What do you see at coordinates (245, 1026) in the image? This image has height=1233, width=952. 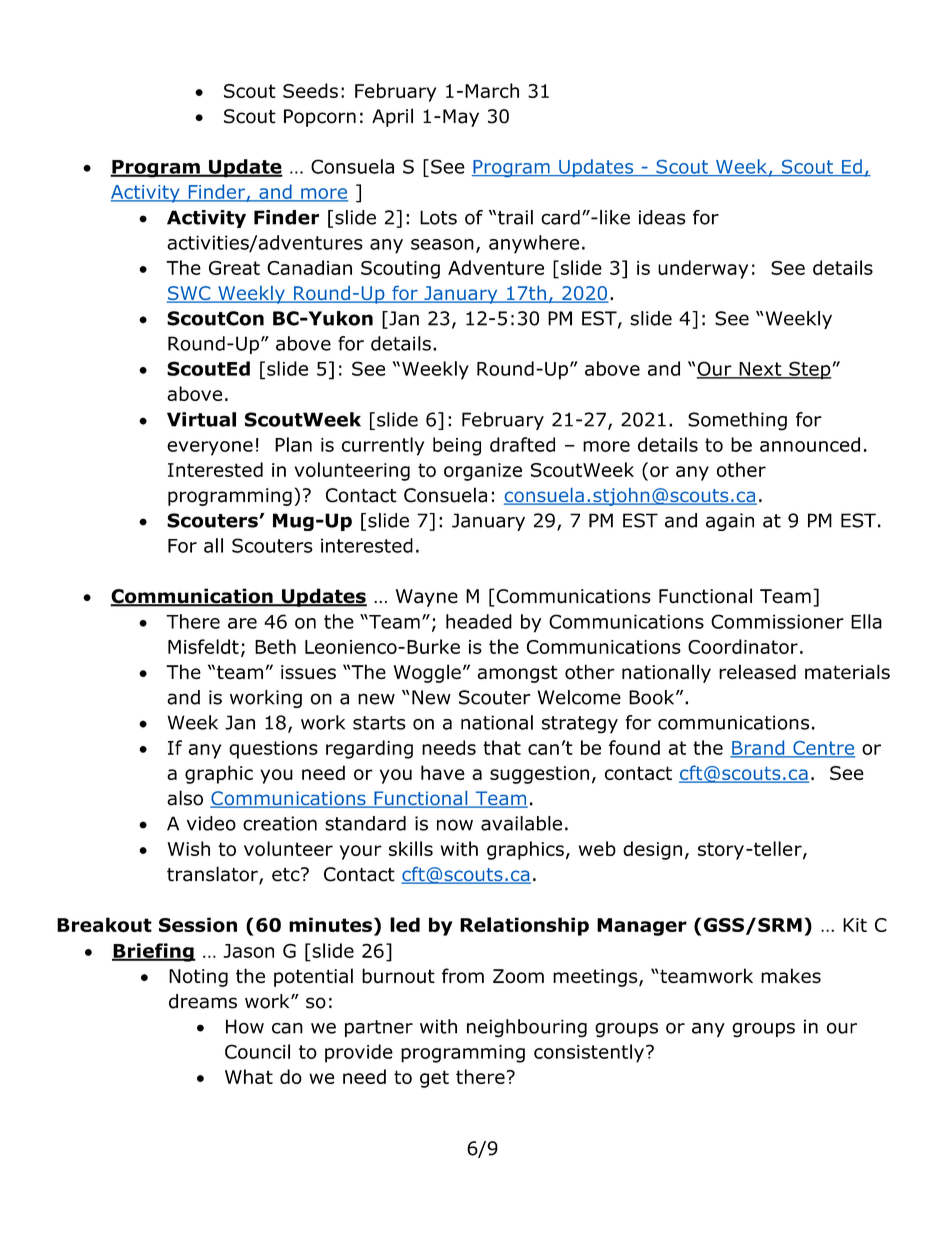 I see `How` at bounding box center [245, 1026].
